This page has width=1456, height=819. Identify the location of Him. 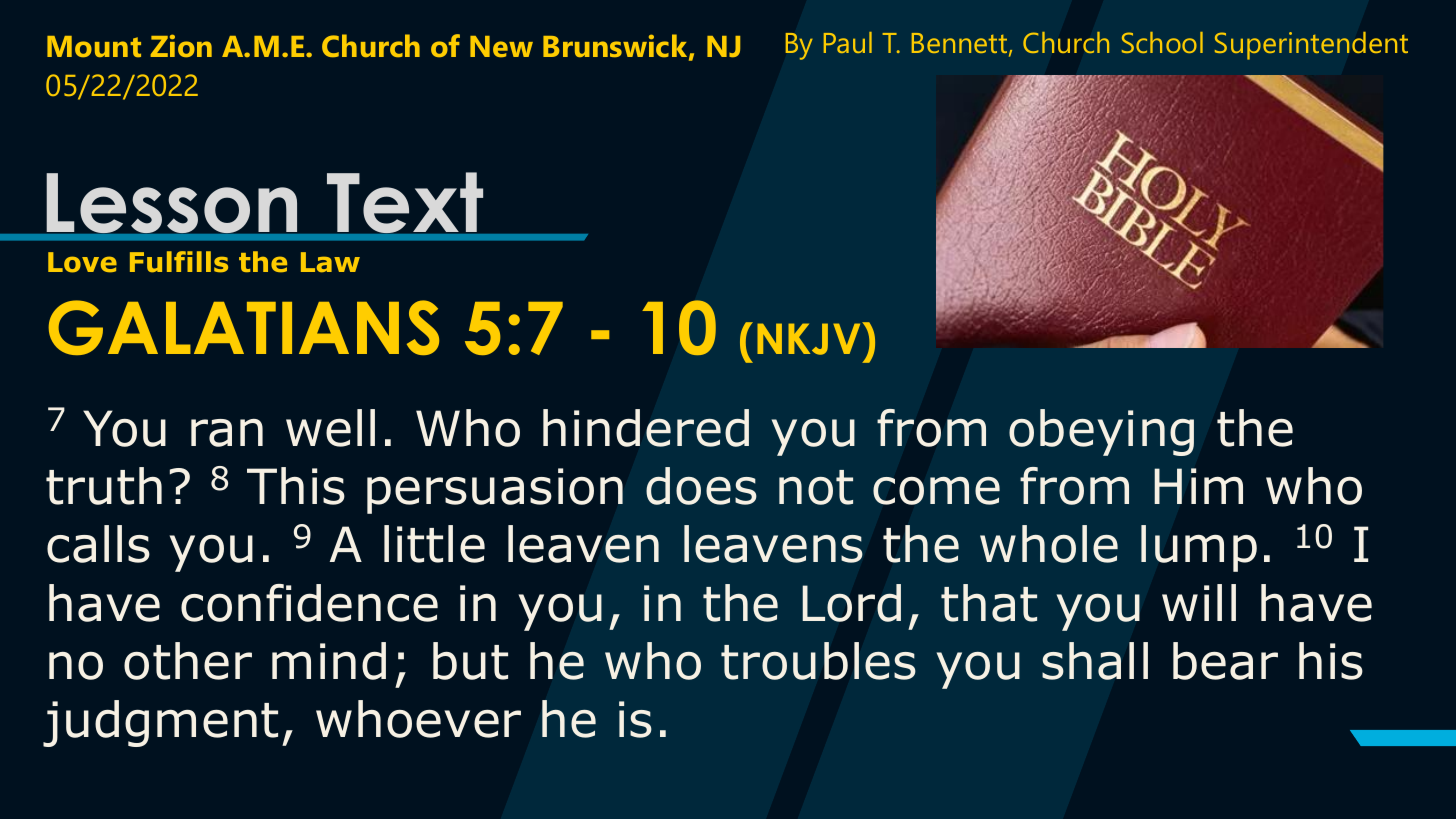
(1198, 486).
